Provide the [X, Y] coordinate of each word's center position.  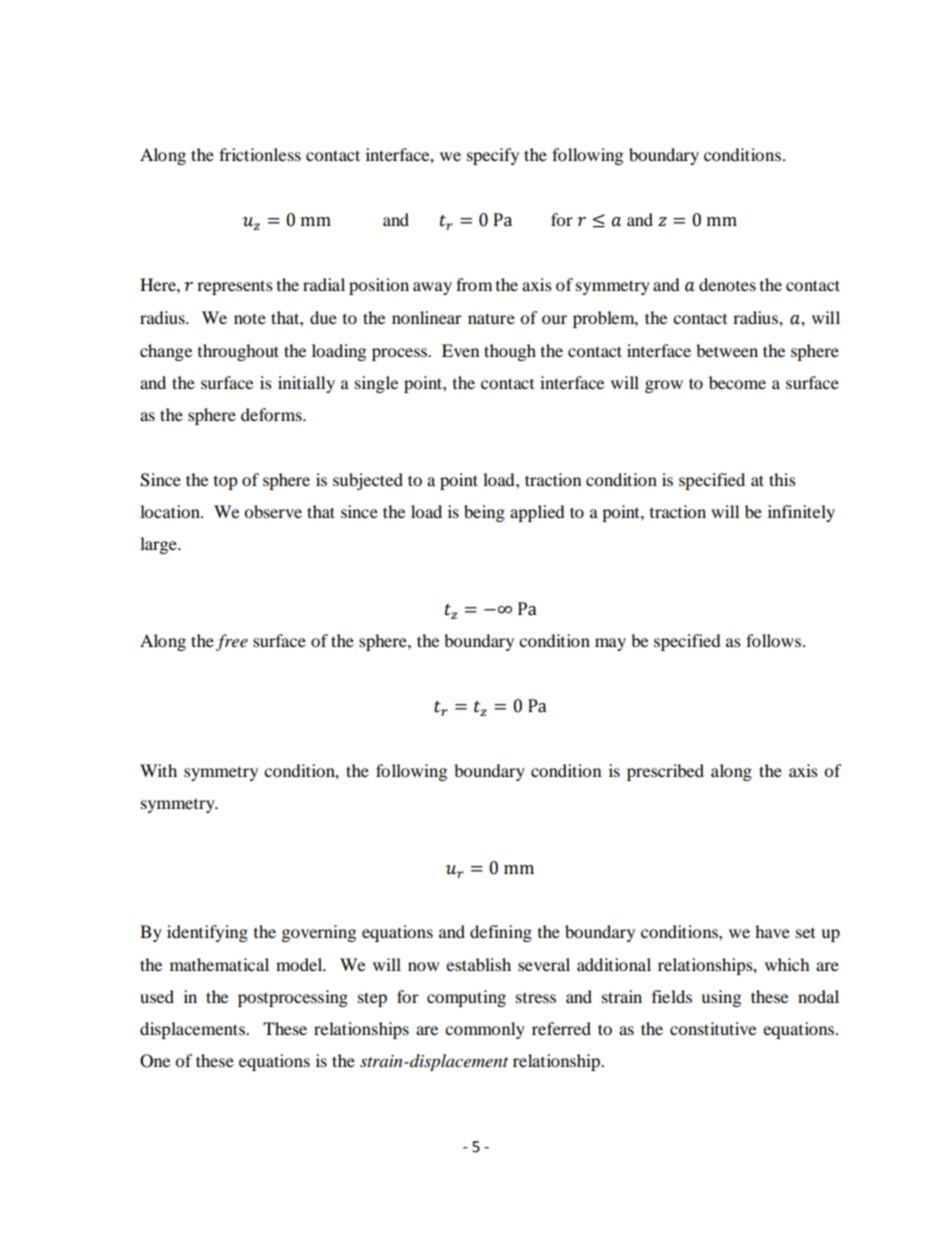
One [155, 1061]
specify [493, 156]
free [232, 642]
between [727, 350]
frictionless [260, 154]
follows [775, 640]
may [610, 644]
